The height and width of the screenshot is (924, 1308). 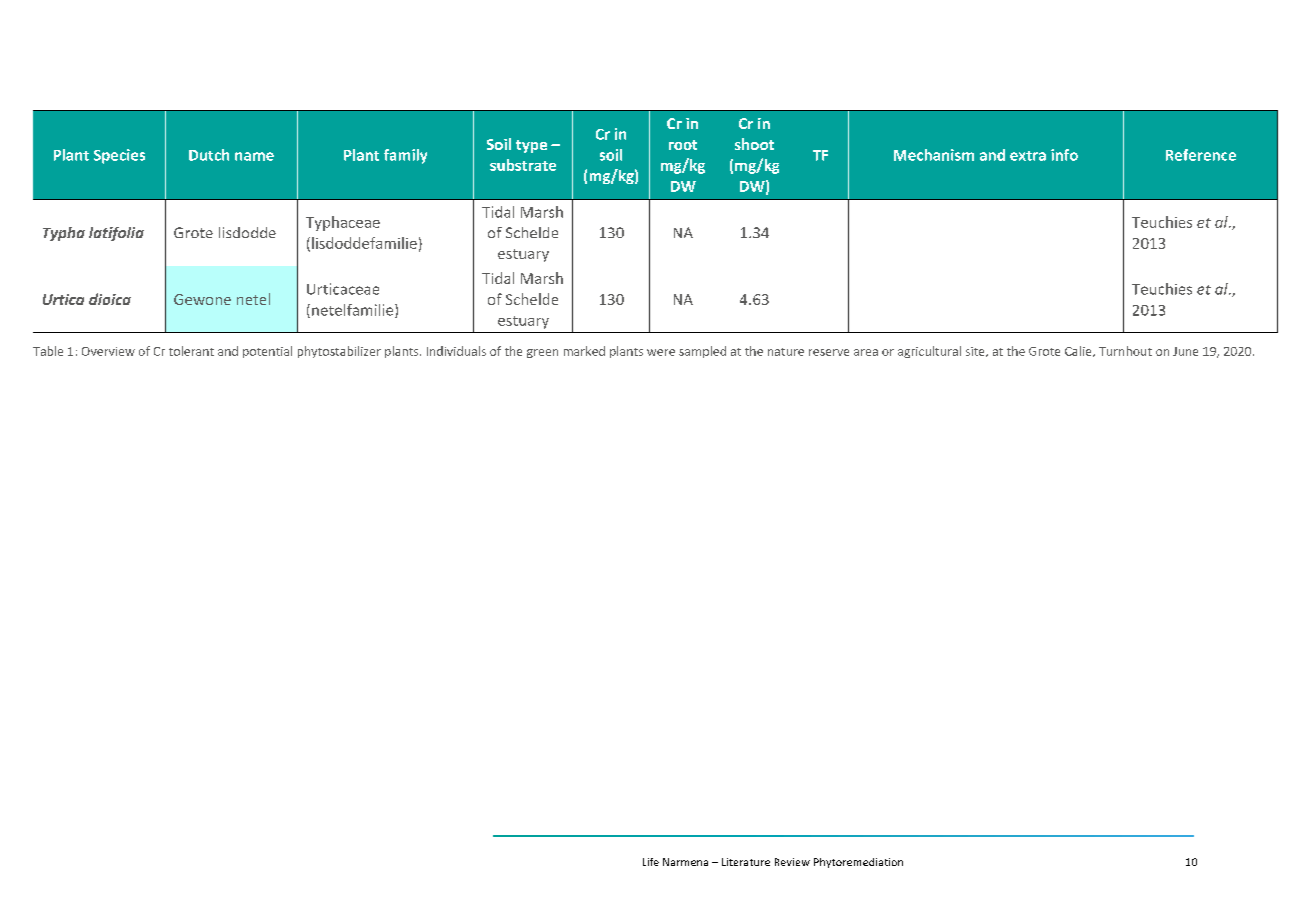 I want to click on Overview, so click(x=108, y=351).
